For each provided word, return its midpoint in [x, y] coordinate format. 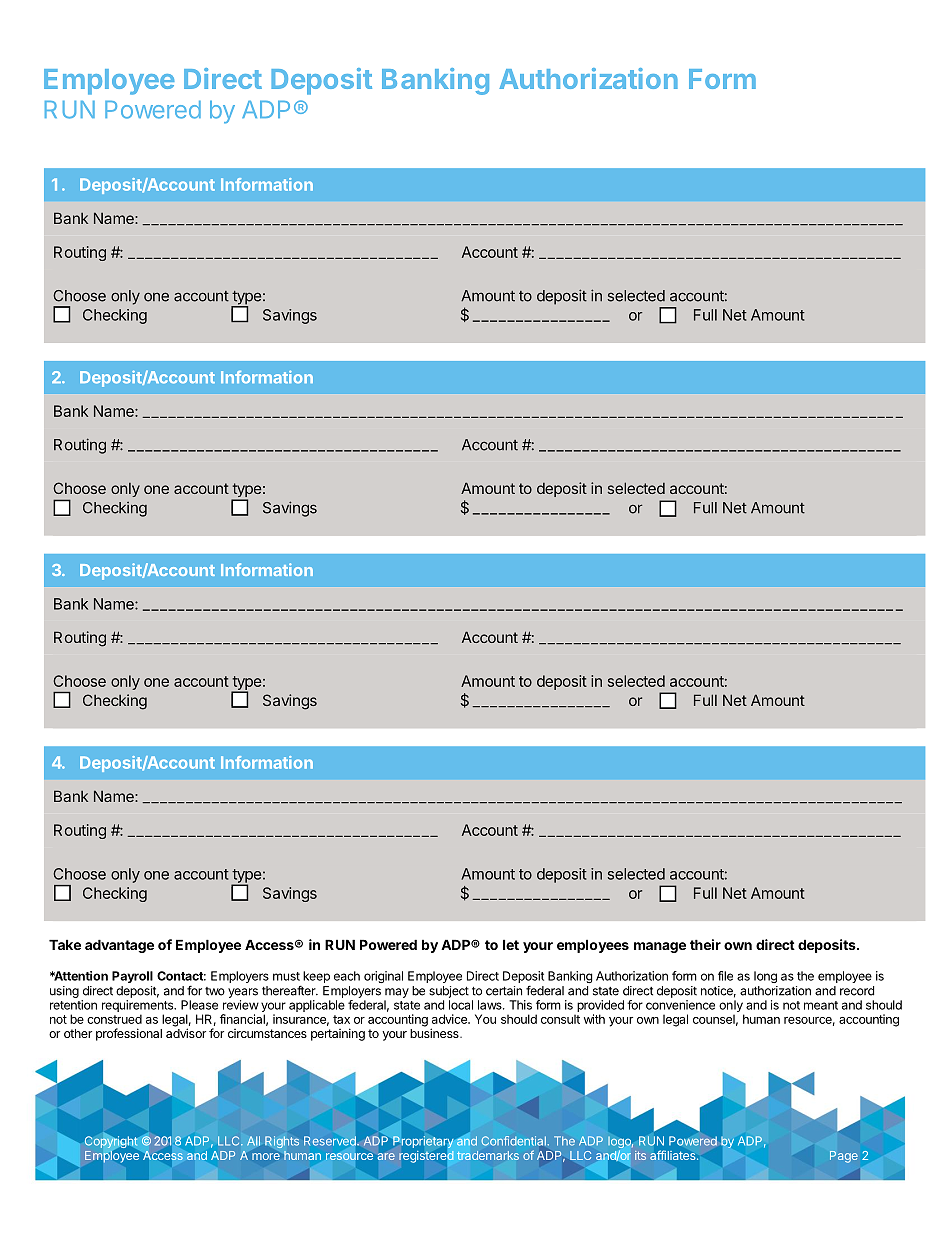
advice [450, 1019]
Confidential [513, 1141]
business [435, 1033]
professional [129, 1034]
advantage [119, 946]
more [266, 1156]
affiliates [674, 1155]
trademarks [488, 1155]
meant [821, 1005]
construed [114, 1019]
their [705, 944]
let [511, 944]
